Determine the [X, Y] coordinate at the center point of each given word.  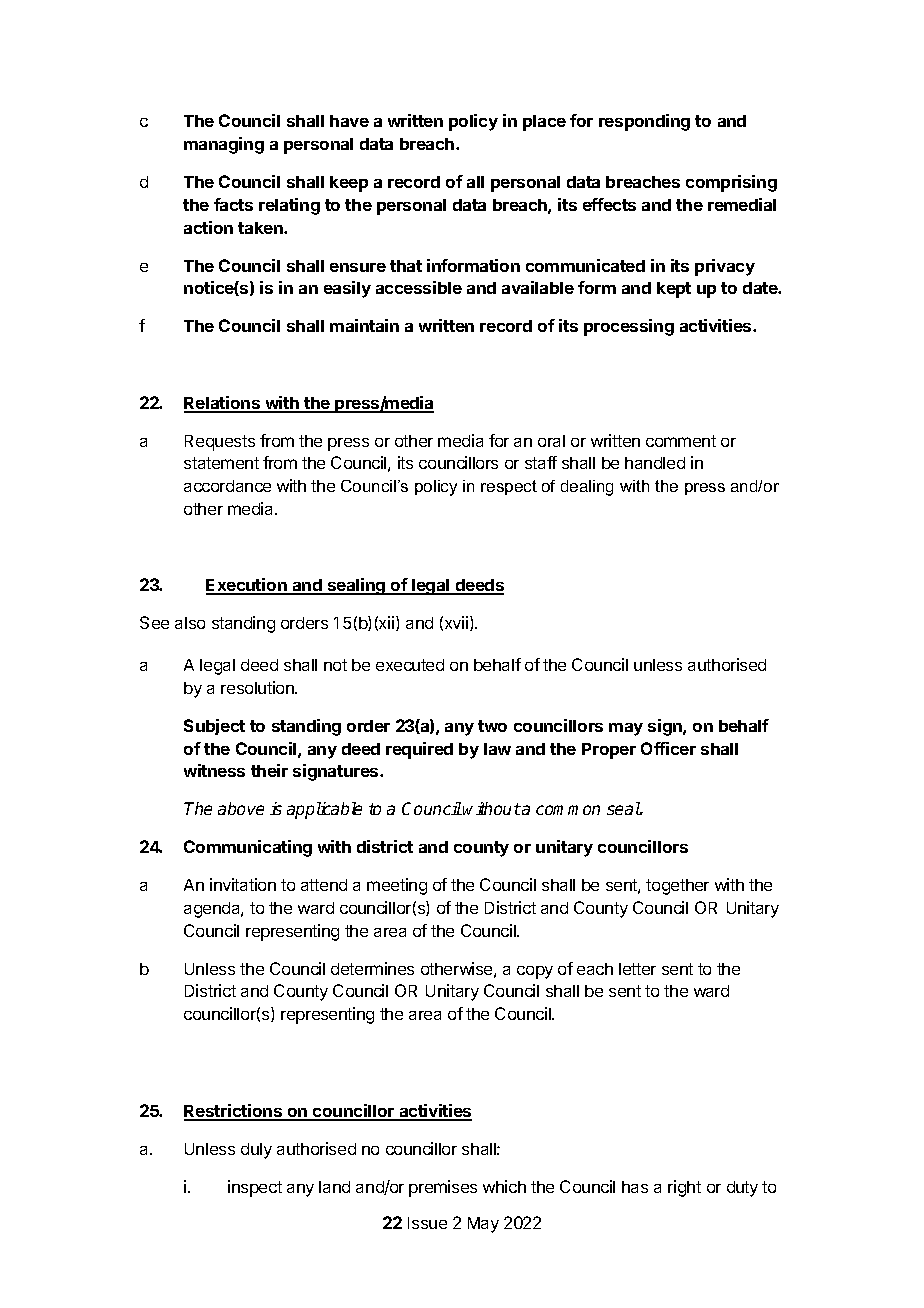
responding [644, 122]
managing [224, 145]
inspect [255, 1188]
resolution [258, 687]
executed [410, 665]
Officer [668, 748]
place [544, 123]
